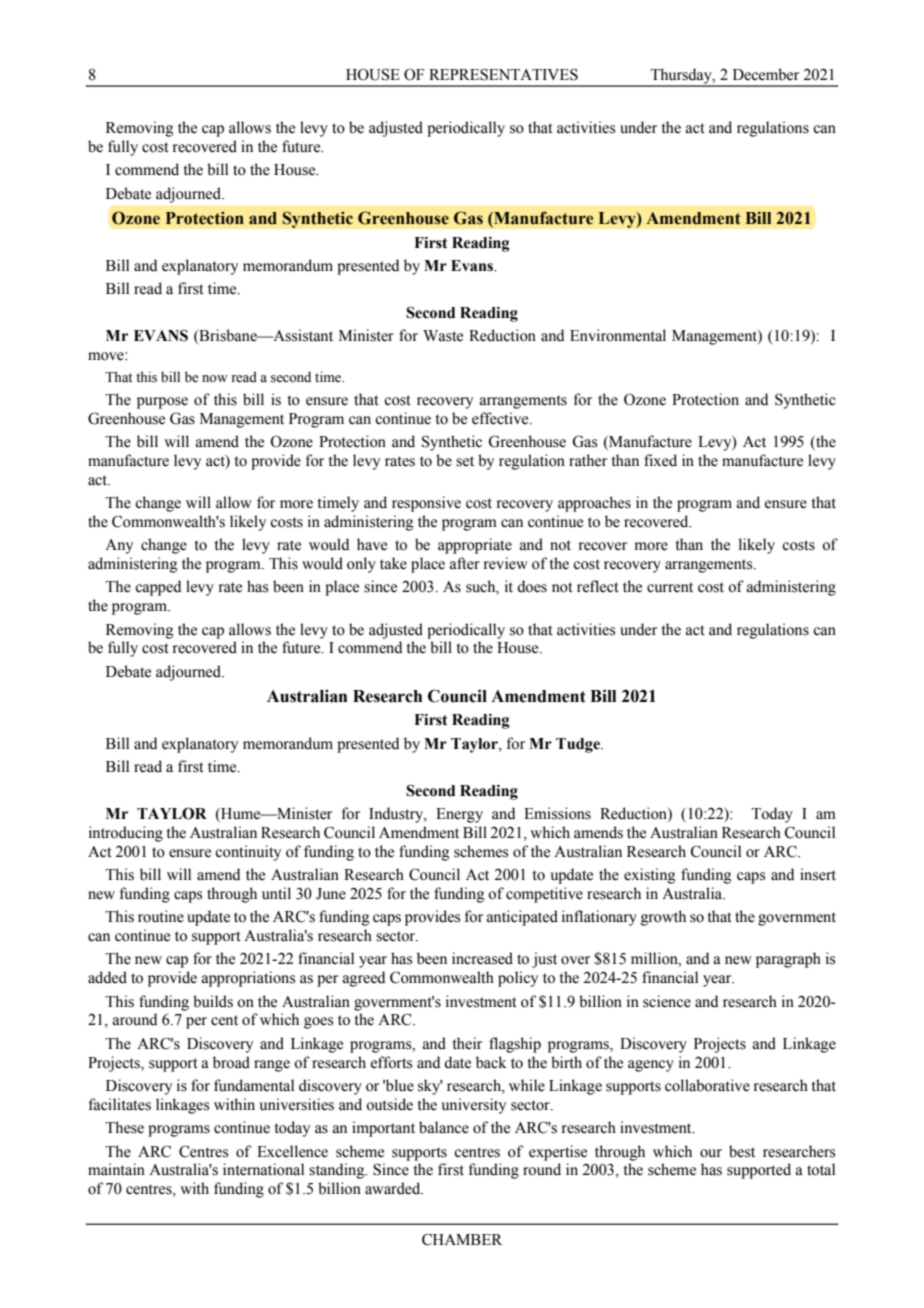  I want to click on December, so click(766, 74).
